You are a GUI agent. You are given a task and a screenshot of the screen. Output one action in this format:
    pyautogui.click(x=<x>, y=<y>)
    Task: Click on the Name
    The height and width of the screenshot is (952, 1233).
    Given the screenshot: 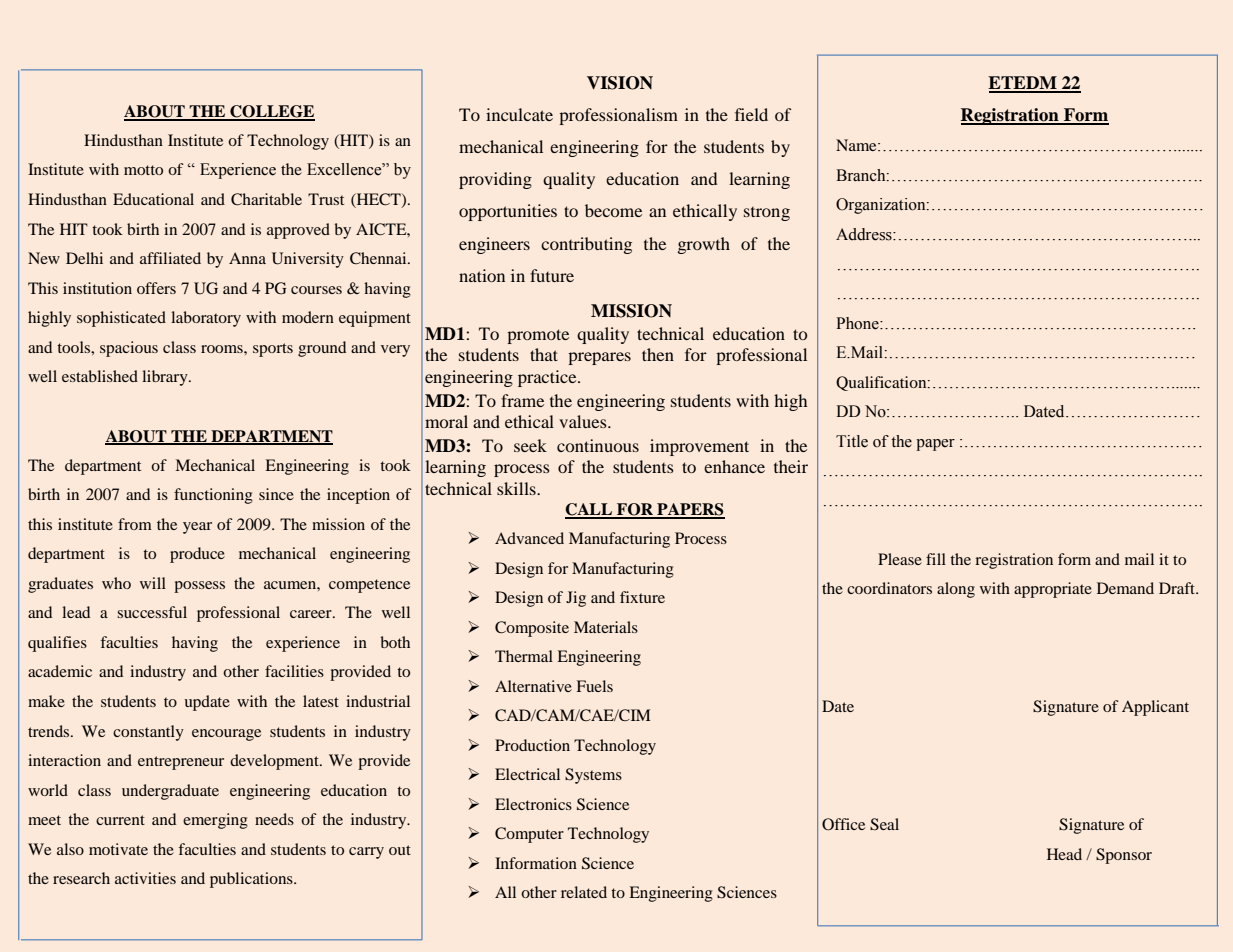 What is the action you would take?
    pyautogui.click(x=857, y=145)
